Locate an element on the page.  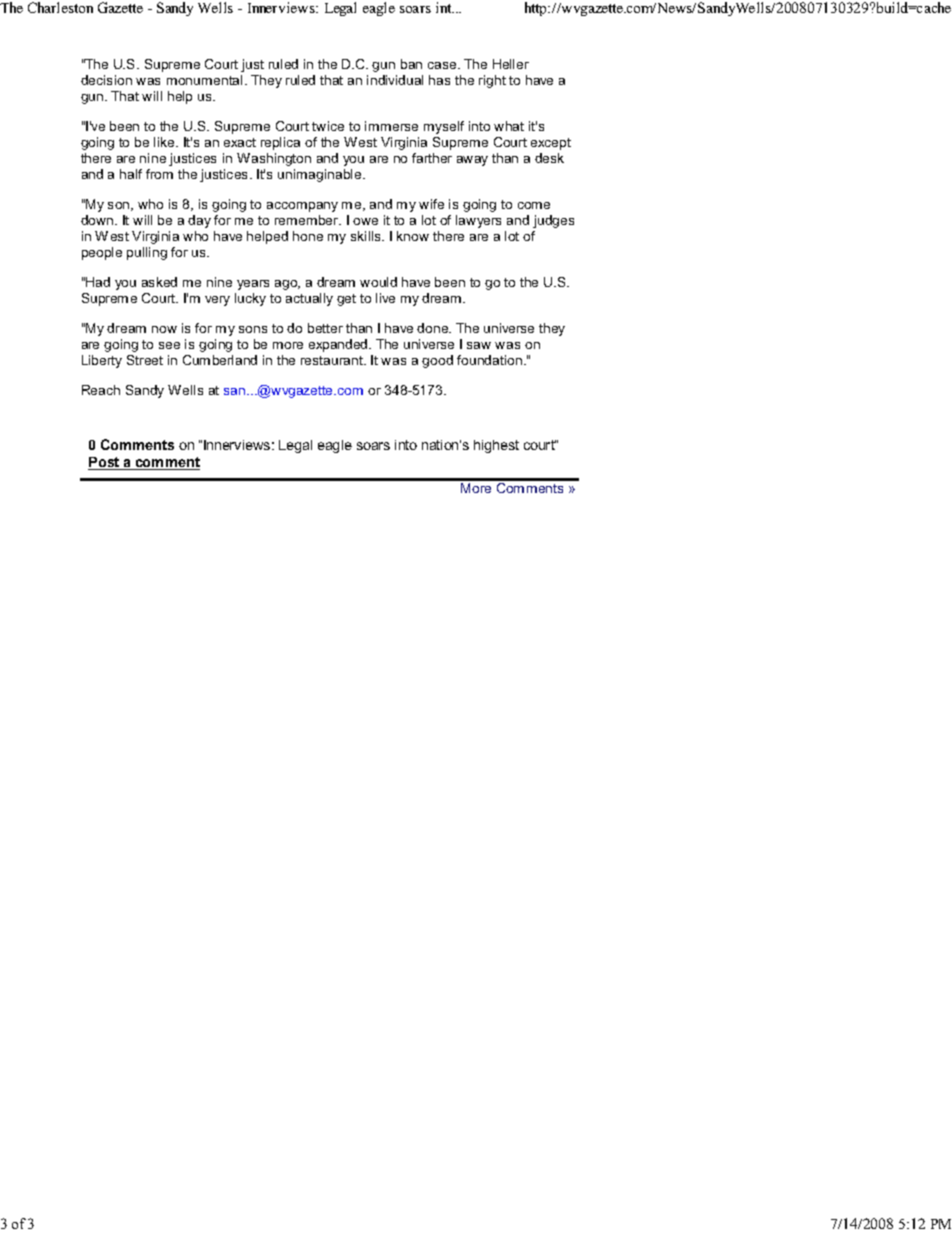
Charleston is located at coordinates (60, 7).
